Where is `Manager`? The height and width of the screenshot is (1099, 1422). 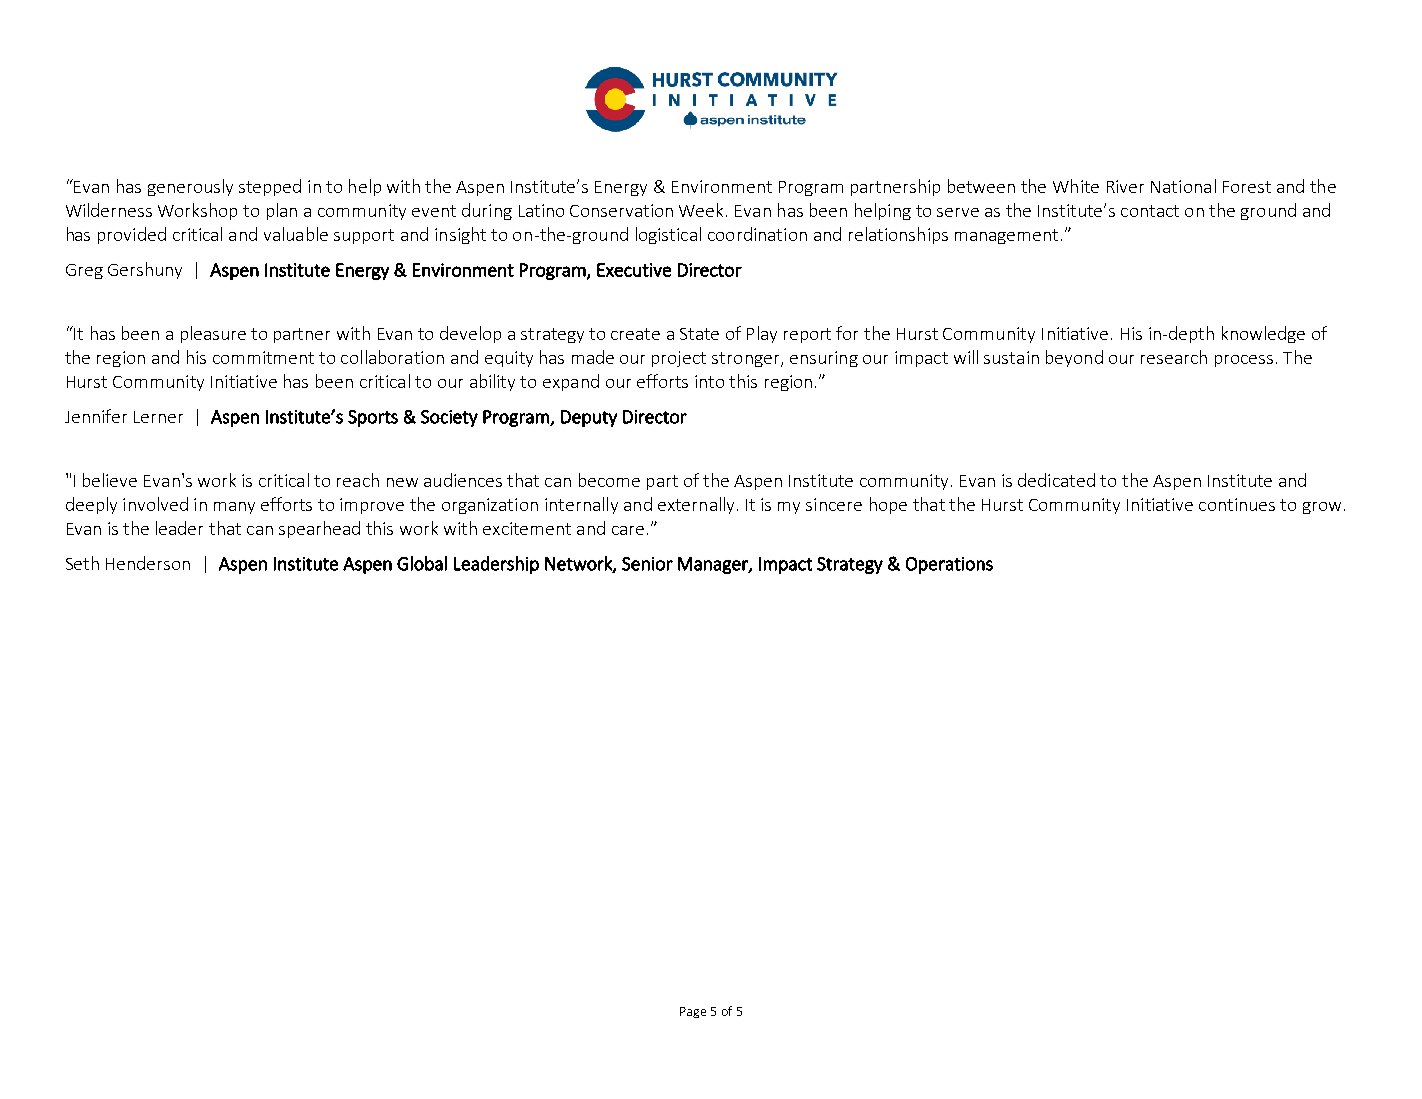 Manager is located at coordinates (714, 565).
